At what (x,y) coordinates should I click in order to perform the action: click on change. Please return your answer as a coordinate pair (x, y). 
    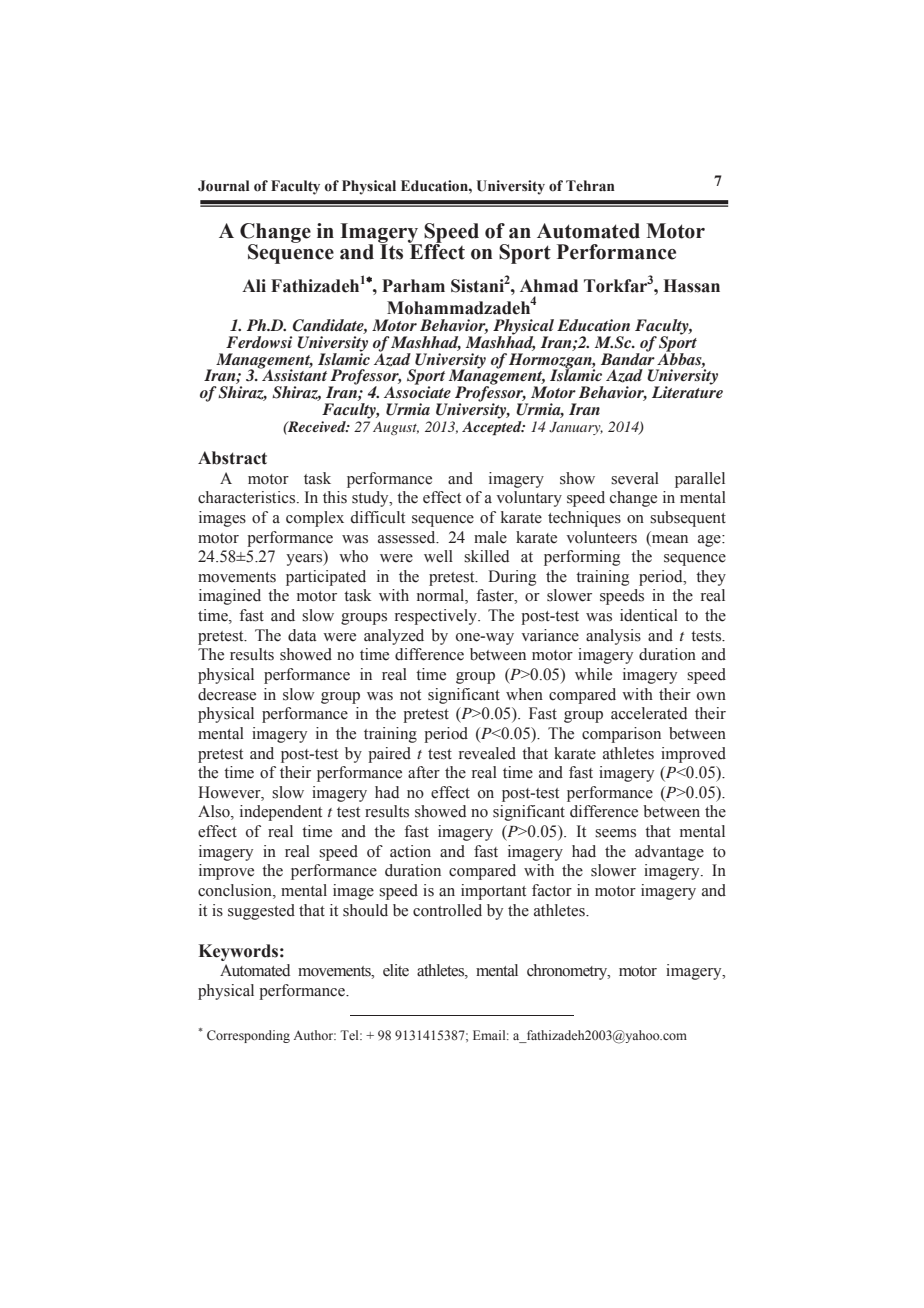
    Looking at the image, I should click on (633, 499).
